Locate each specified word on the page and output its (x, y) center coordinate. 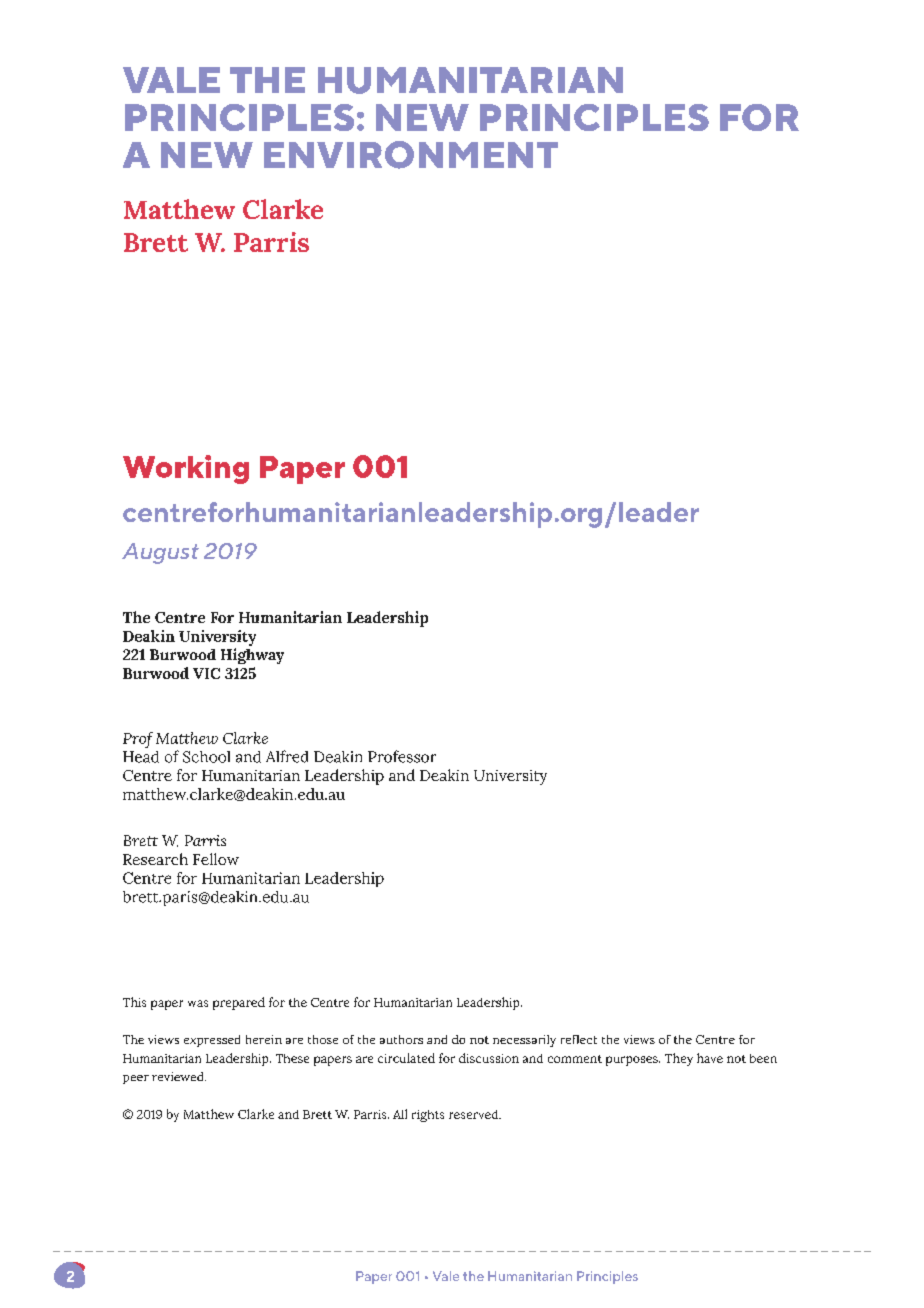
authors (401, 1039)
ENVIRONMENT (411, 155)
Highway (252, 656)
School (206, 757)
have (710, 1058)
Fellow (216, 859)
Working (186, 469)
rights (428, 1116)
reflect (579, 1039)
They (679, 1059)
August (160, 553)
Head (141, 757)
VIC (206, 673)
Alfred (287, 756)
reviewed (179, 1076)
